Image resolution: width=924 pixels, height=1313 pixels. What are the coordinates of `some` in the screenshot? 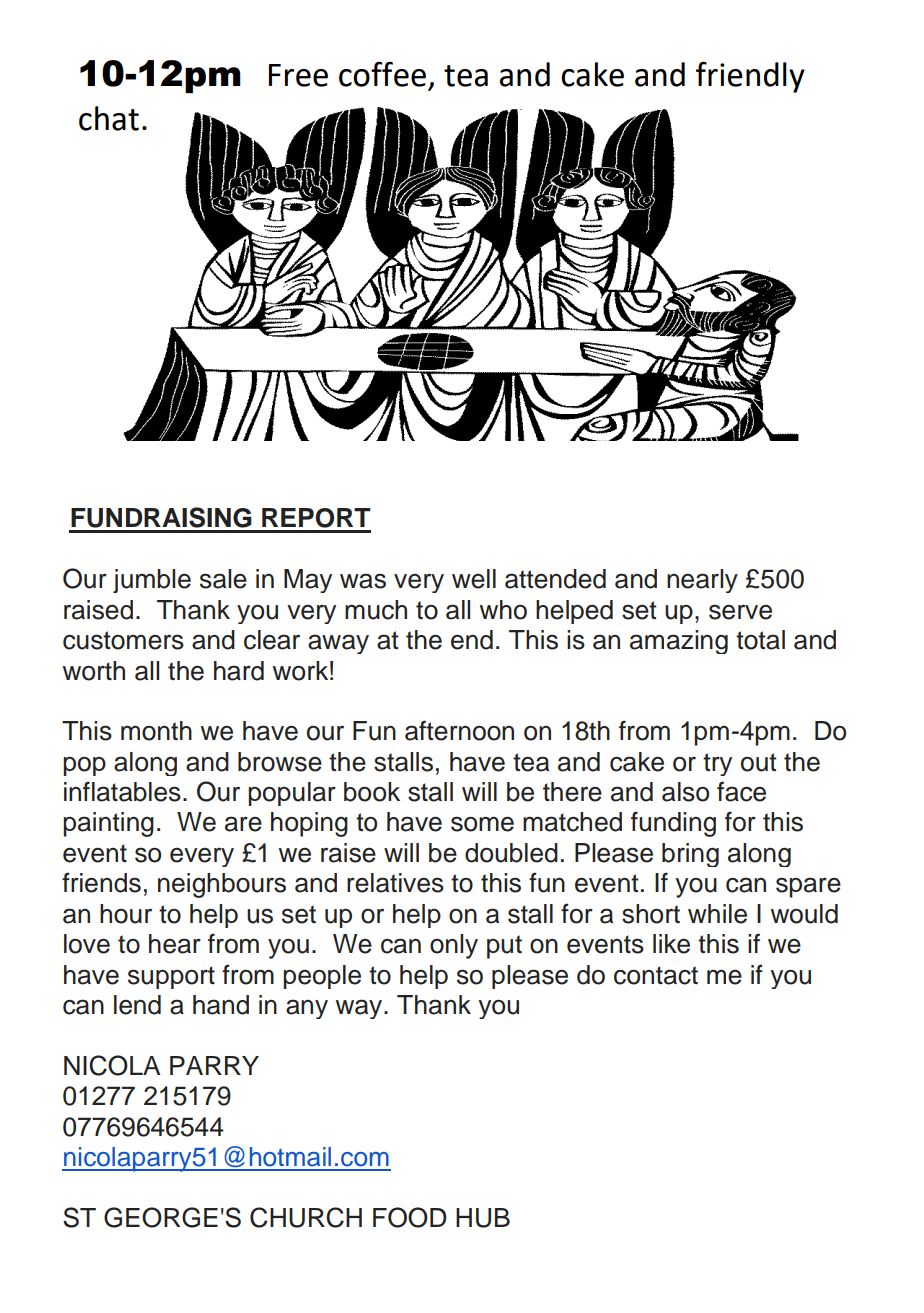 It's located at (482, 824).
